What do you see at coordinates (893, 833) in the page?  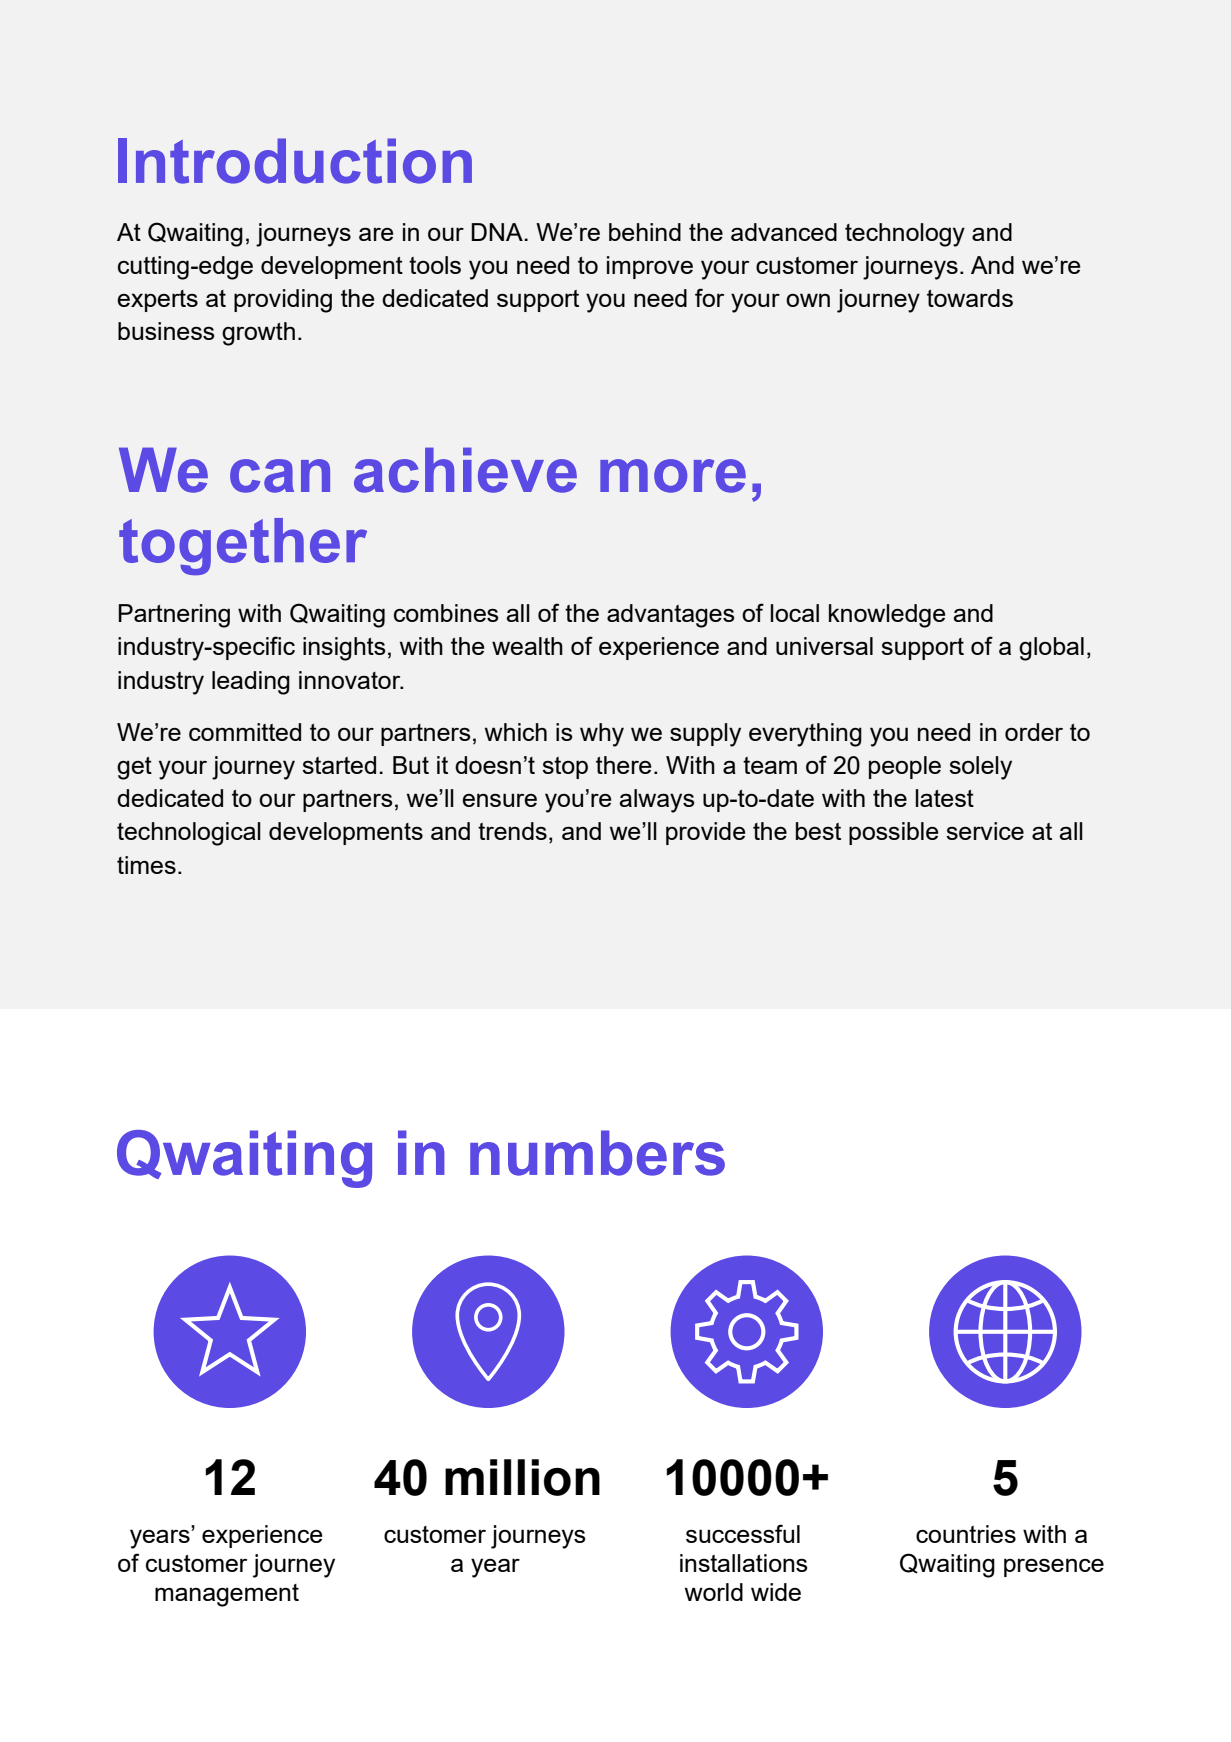 I see `possible` at bounding box center [893, 833].
